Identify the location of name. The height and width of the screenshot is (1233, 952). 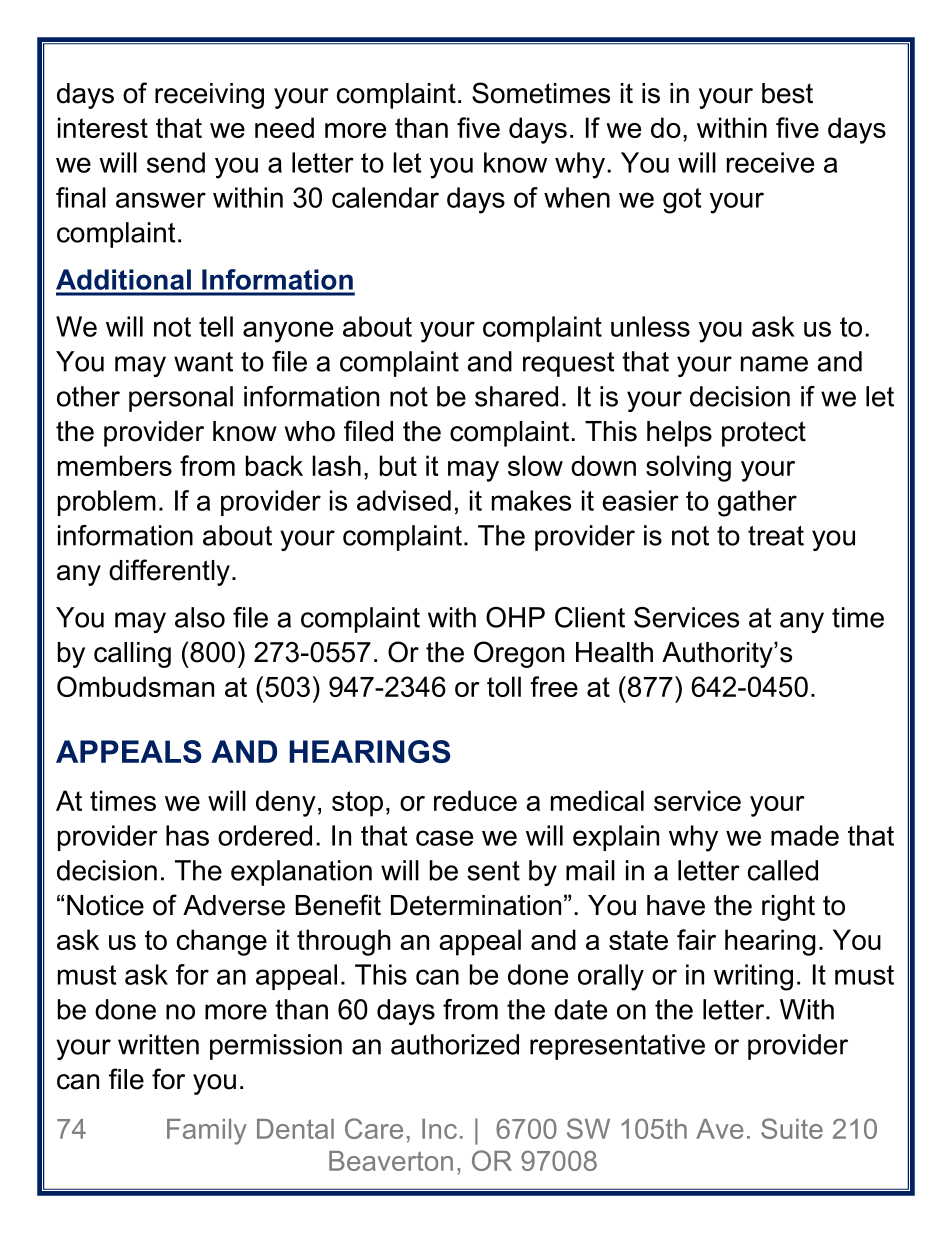
(774, 364).
